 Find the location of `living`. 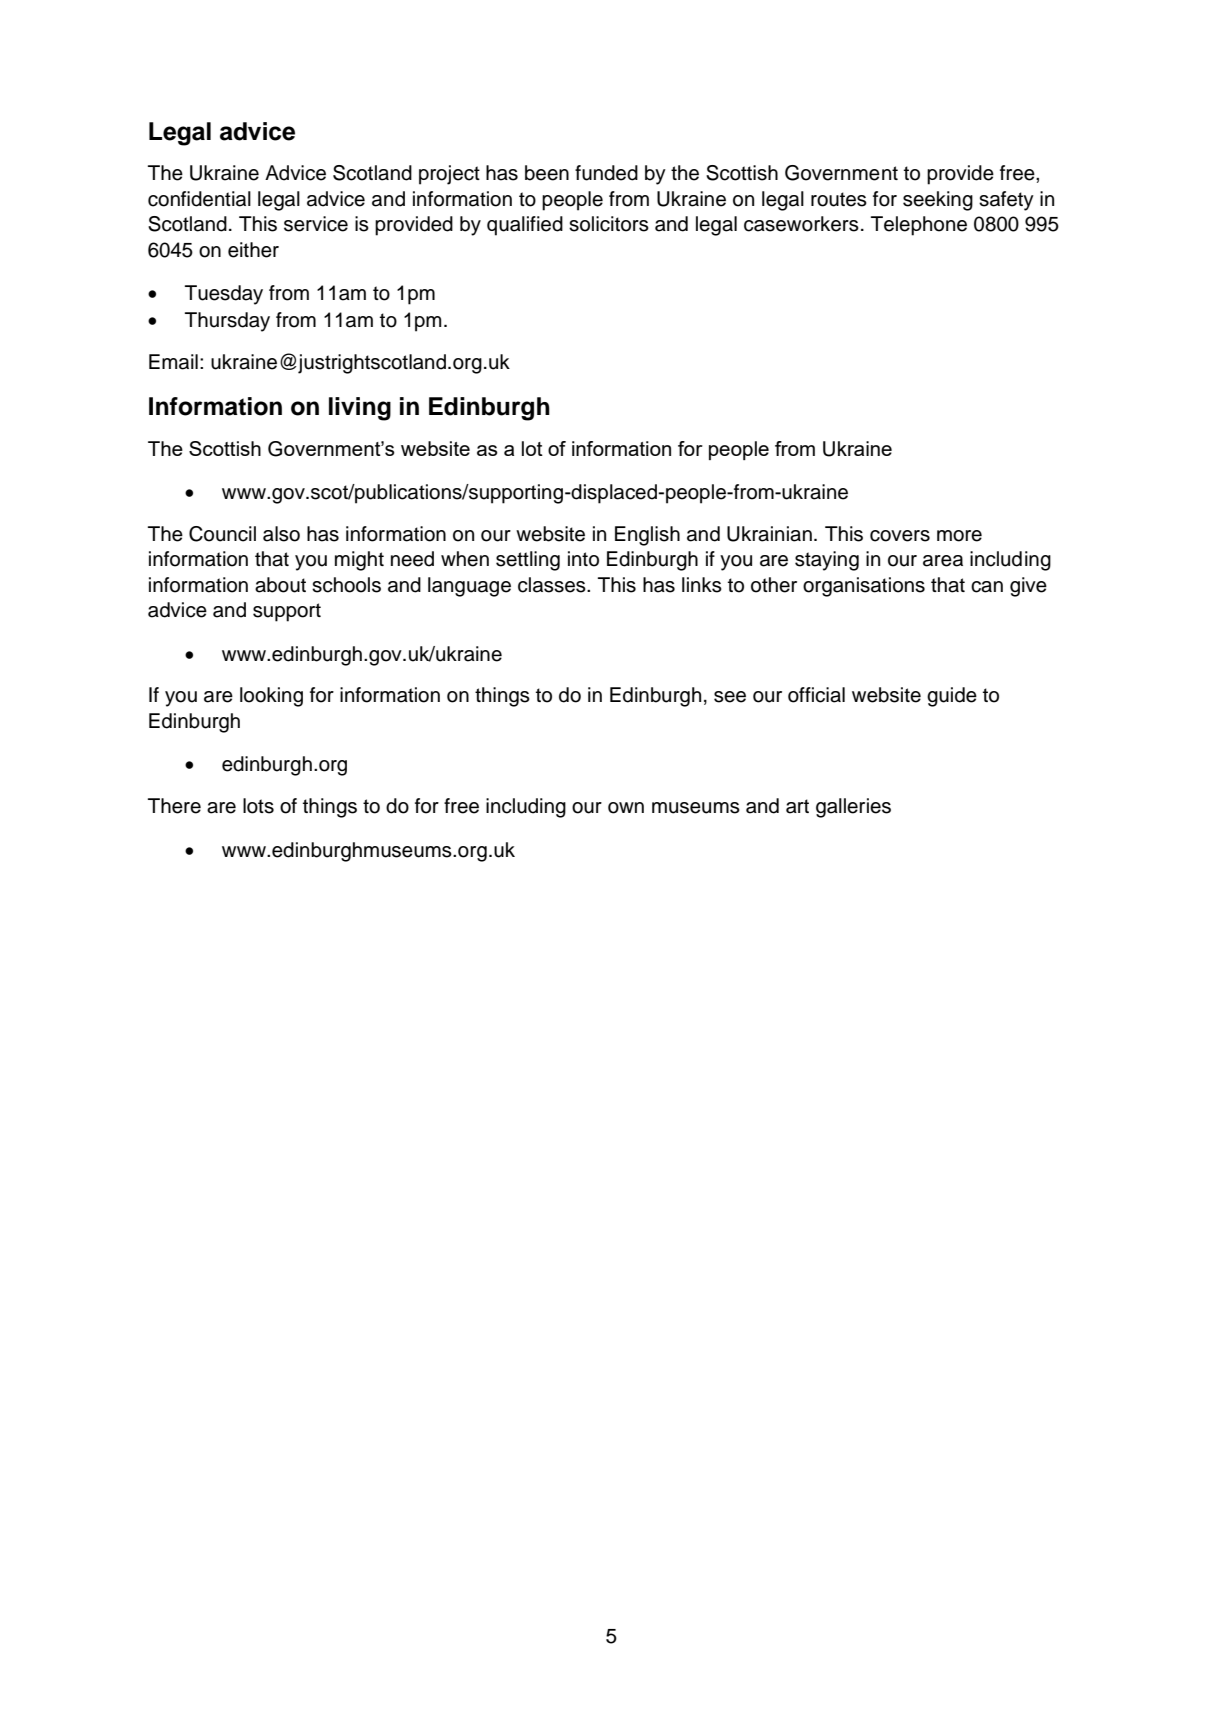

living is located at coordinates (360, 409).
